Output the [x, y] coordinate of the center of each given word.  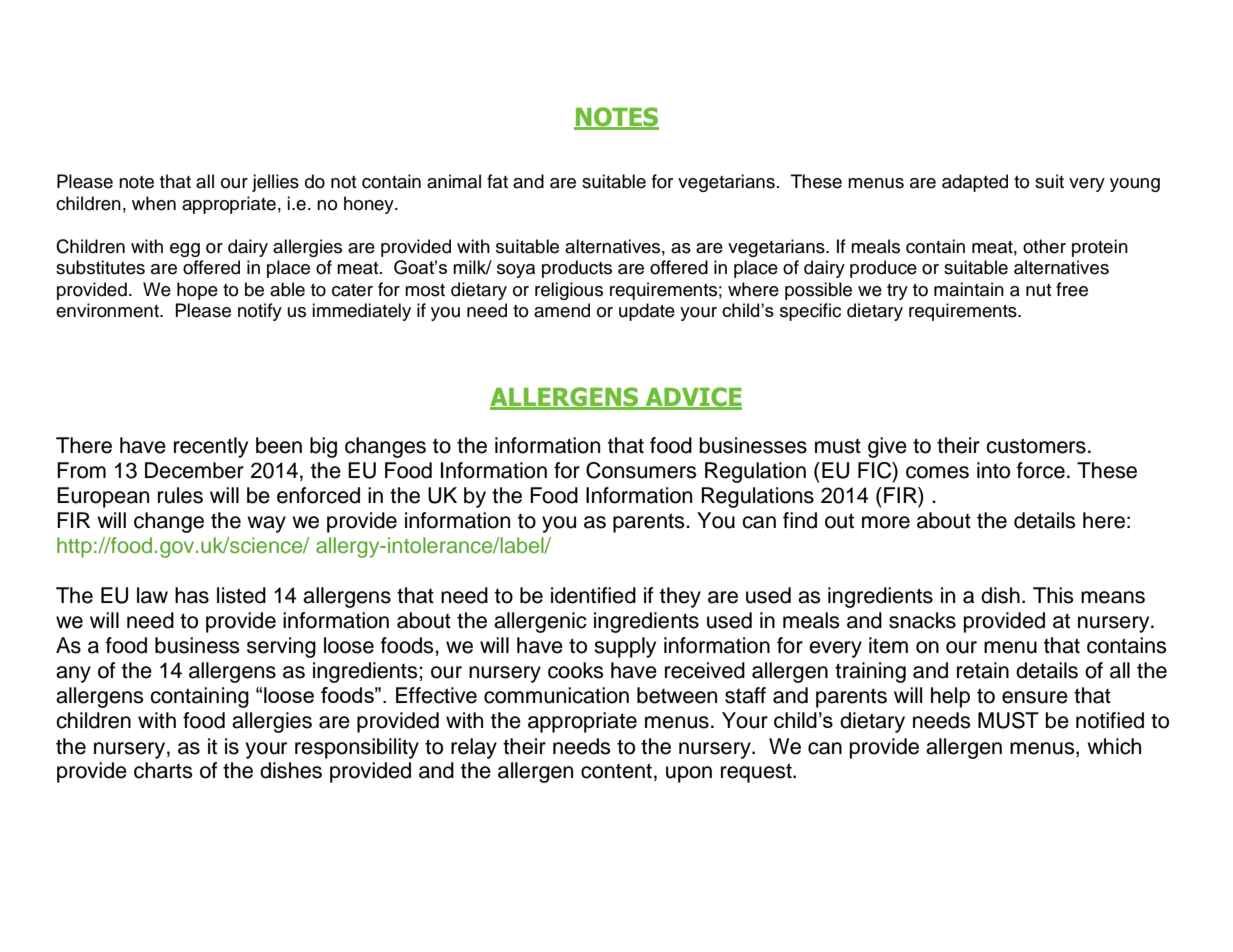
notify [260, 312]
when [154, 203]
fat [497, 181]
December [194, 470]
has [192, 595]
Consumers [641, 470]
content [616, 771]
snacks [922, 620]
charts [163, 770]
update [647, 312]
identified [593, 595]
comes [937, 472]
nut [1039, 290]
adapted [975, 183]
